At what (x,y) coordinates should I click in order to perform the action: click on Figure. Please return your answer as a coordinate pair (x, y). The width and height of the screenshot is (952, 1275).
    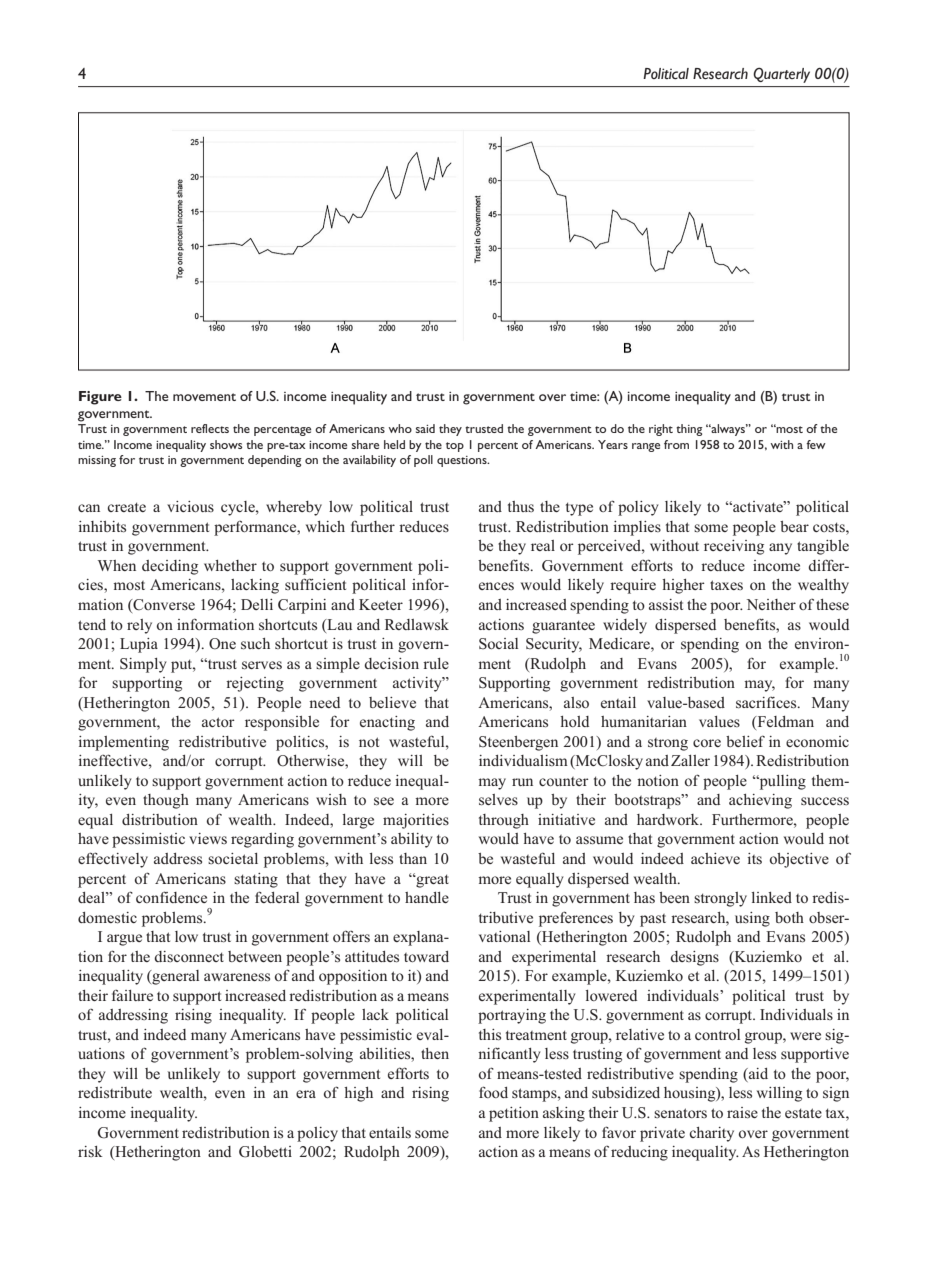
    Looking at the image, I should click on (100, 398).
